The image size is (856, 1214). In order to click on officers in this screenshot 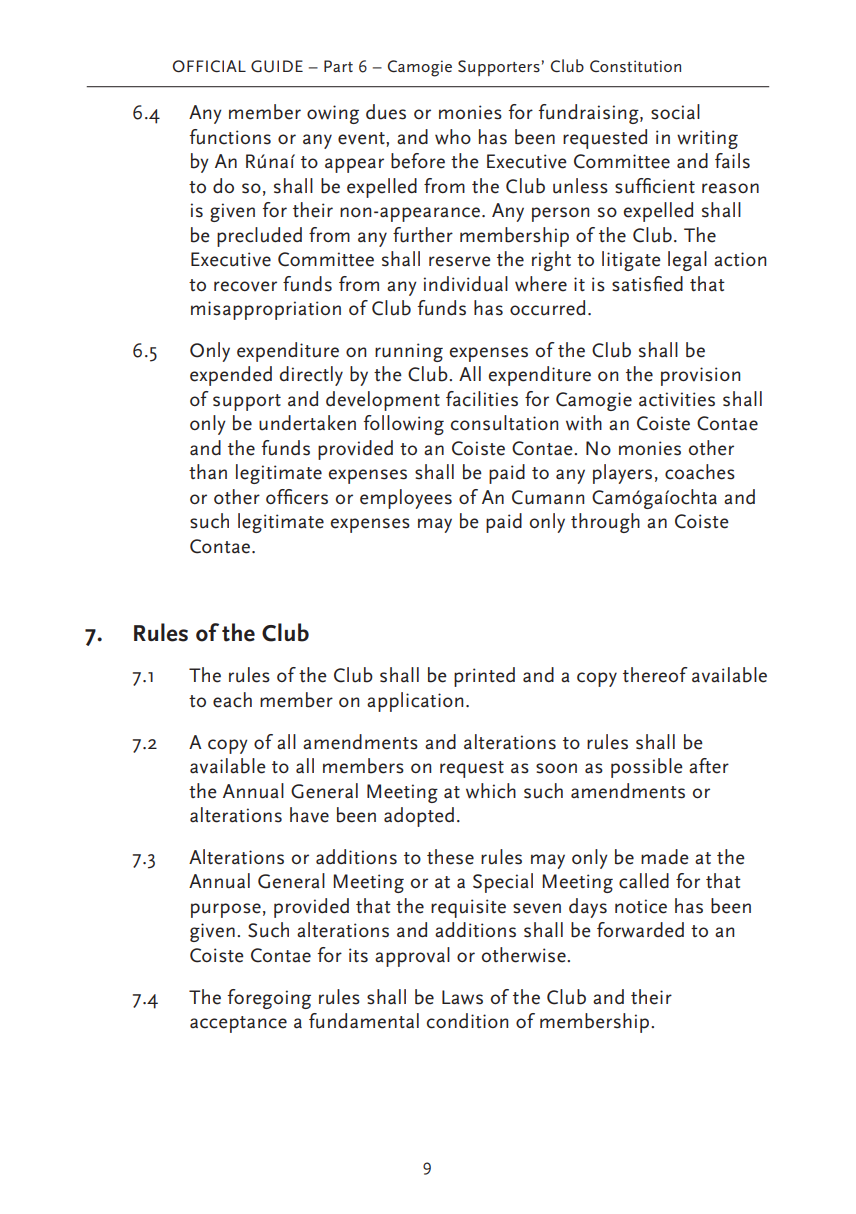, I will do `click(297, 497)`.
